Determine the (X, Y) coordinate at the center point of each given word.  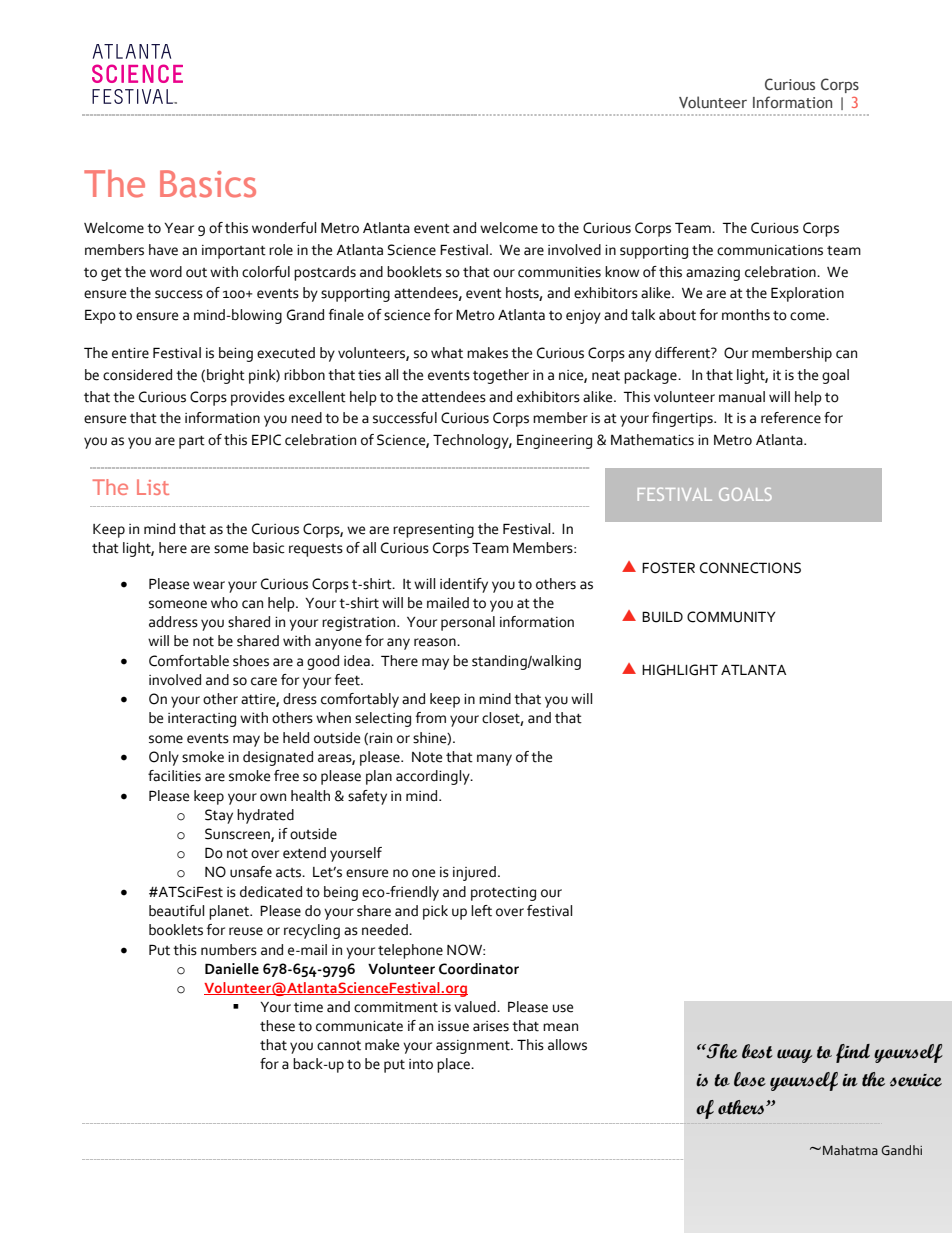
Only (164, 758)
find (853, 1053)
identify (464, 585)
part (192, 442)
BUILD (662, 617)
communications (770, 250)
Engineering (554, 441)
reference (791, 418)
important (234, 252)
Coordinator (479, 969)
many (494, 760)
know (622, 272)
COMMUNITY (731, 617)
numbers (229, 950)
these (277, 1026)
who (224, 603)
